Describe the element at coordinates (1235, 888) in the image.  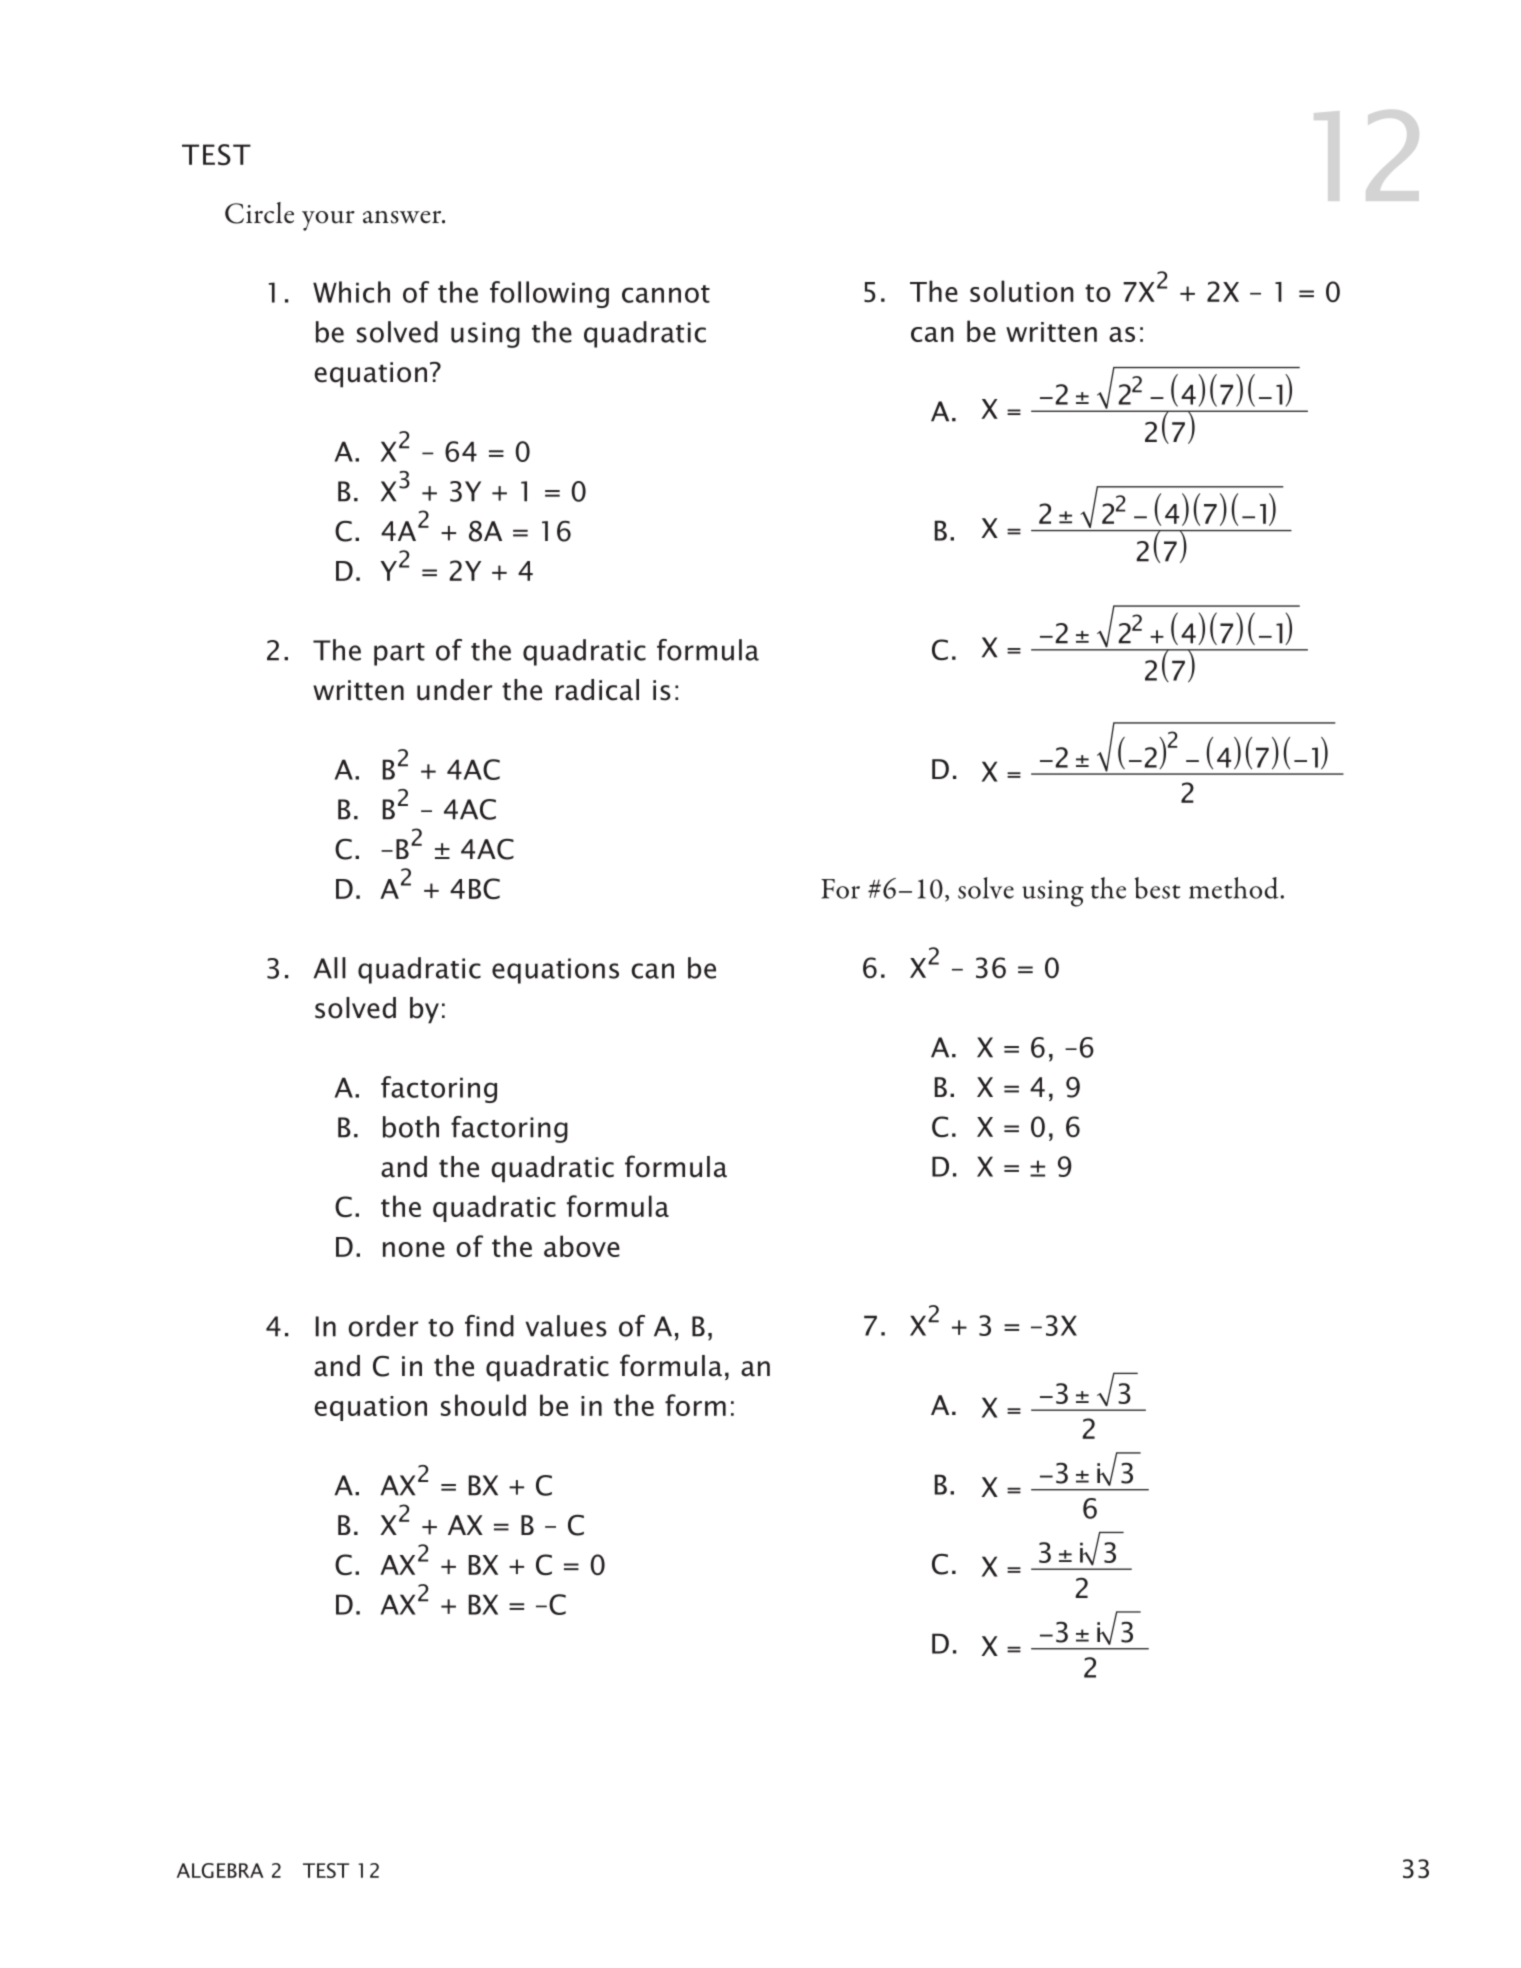
I see `method` at that location.
